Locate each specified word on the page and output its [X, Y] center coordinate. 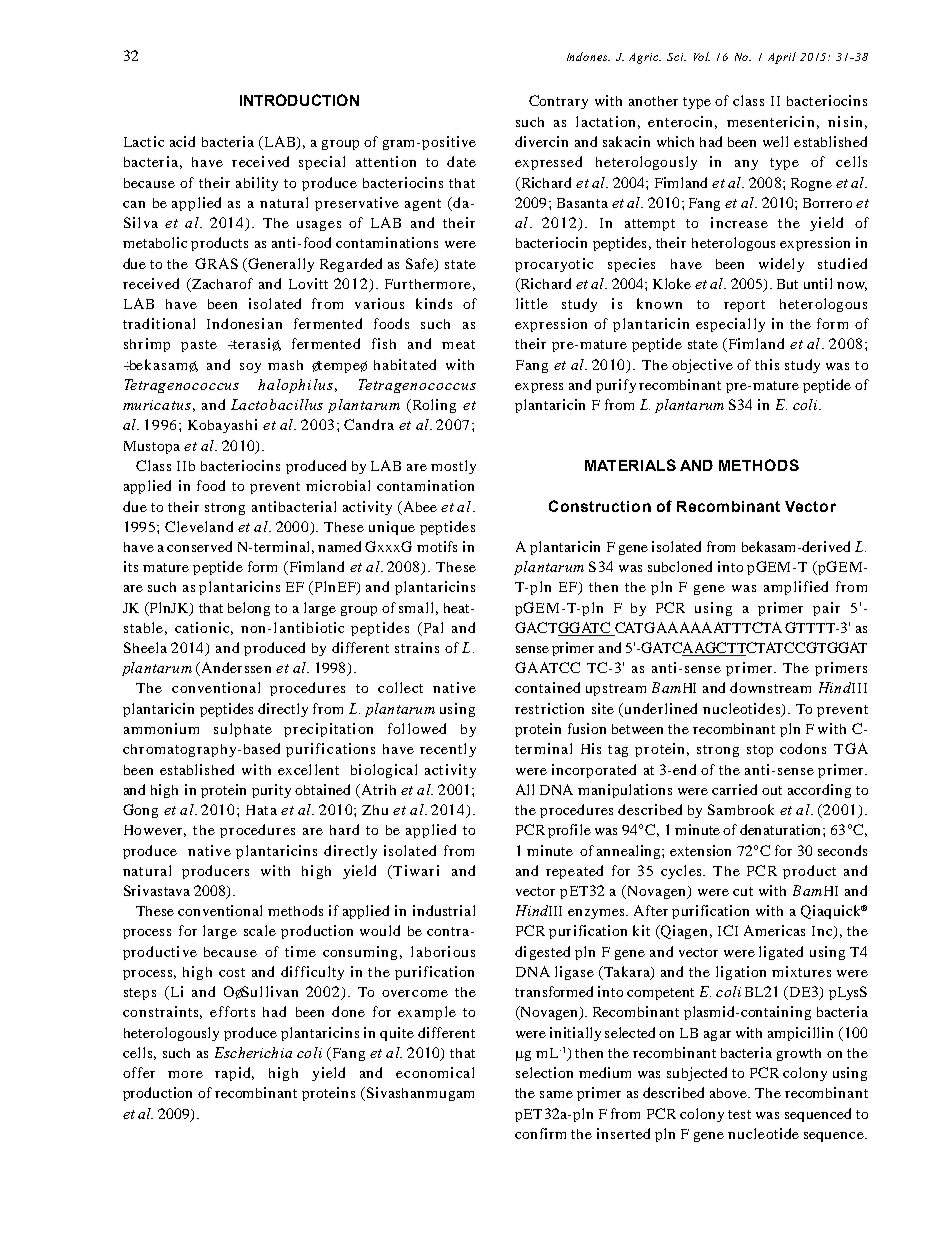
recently [448, 750]
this [767, 364]
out [772, 790]
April [782, 58]
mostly [453, 467]
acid [182, 141]
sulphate [243, 730]
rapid [234, 1074]
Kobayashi [222, 426]
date [461, 161]
